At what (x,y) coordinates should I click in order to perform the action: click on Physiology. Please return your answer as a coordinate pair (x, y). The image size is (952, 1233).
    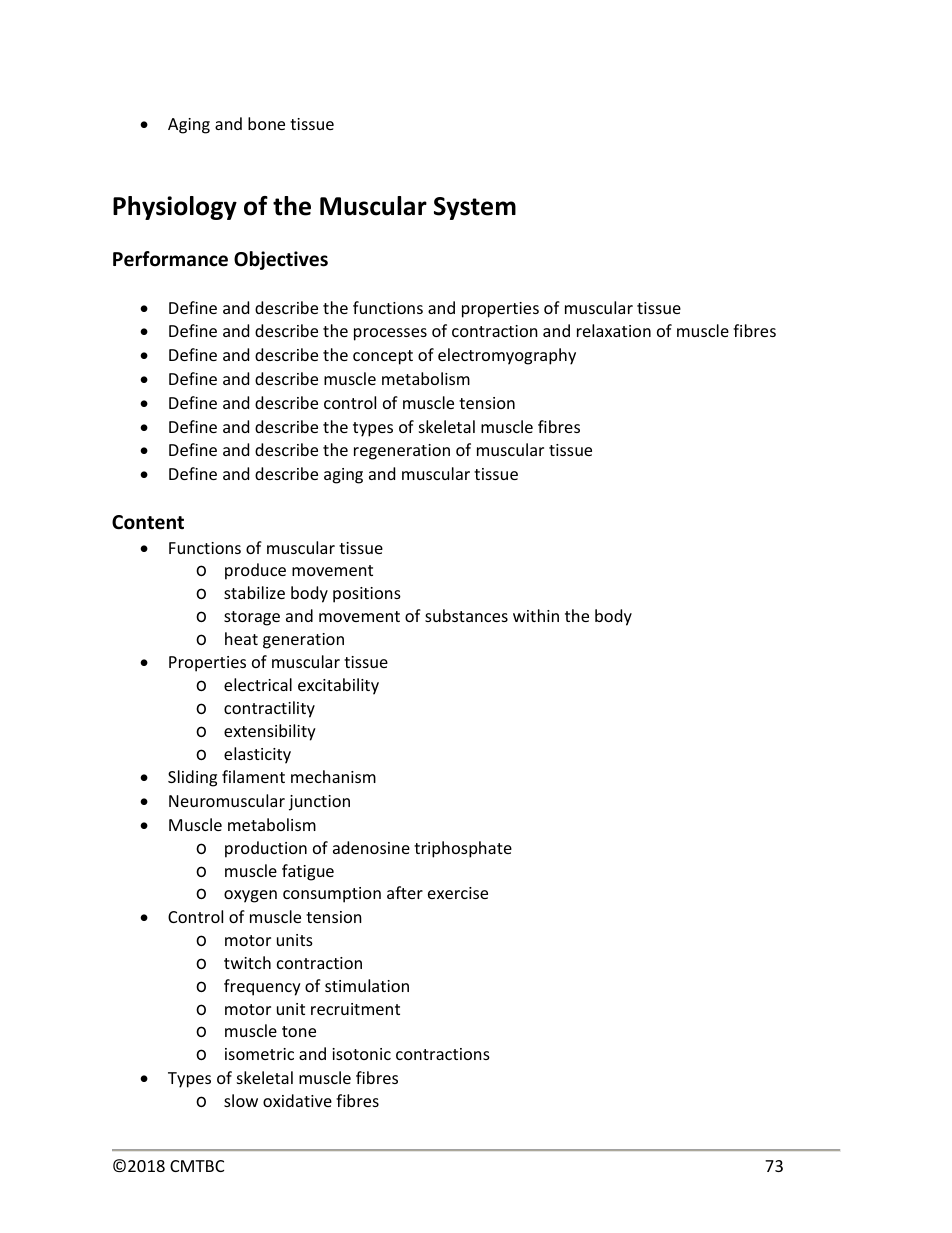
    Looking at the image, I should click on (175, 208).
